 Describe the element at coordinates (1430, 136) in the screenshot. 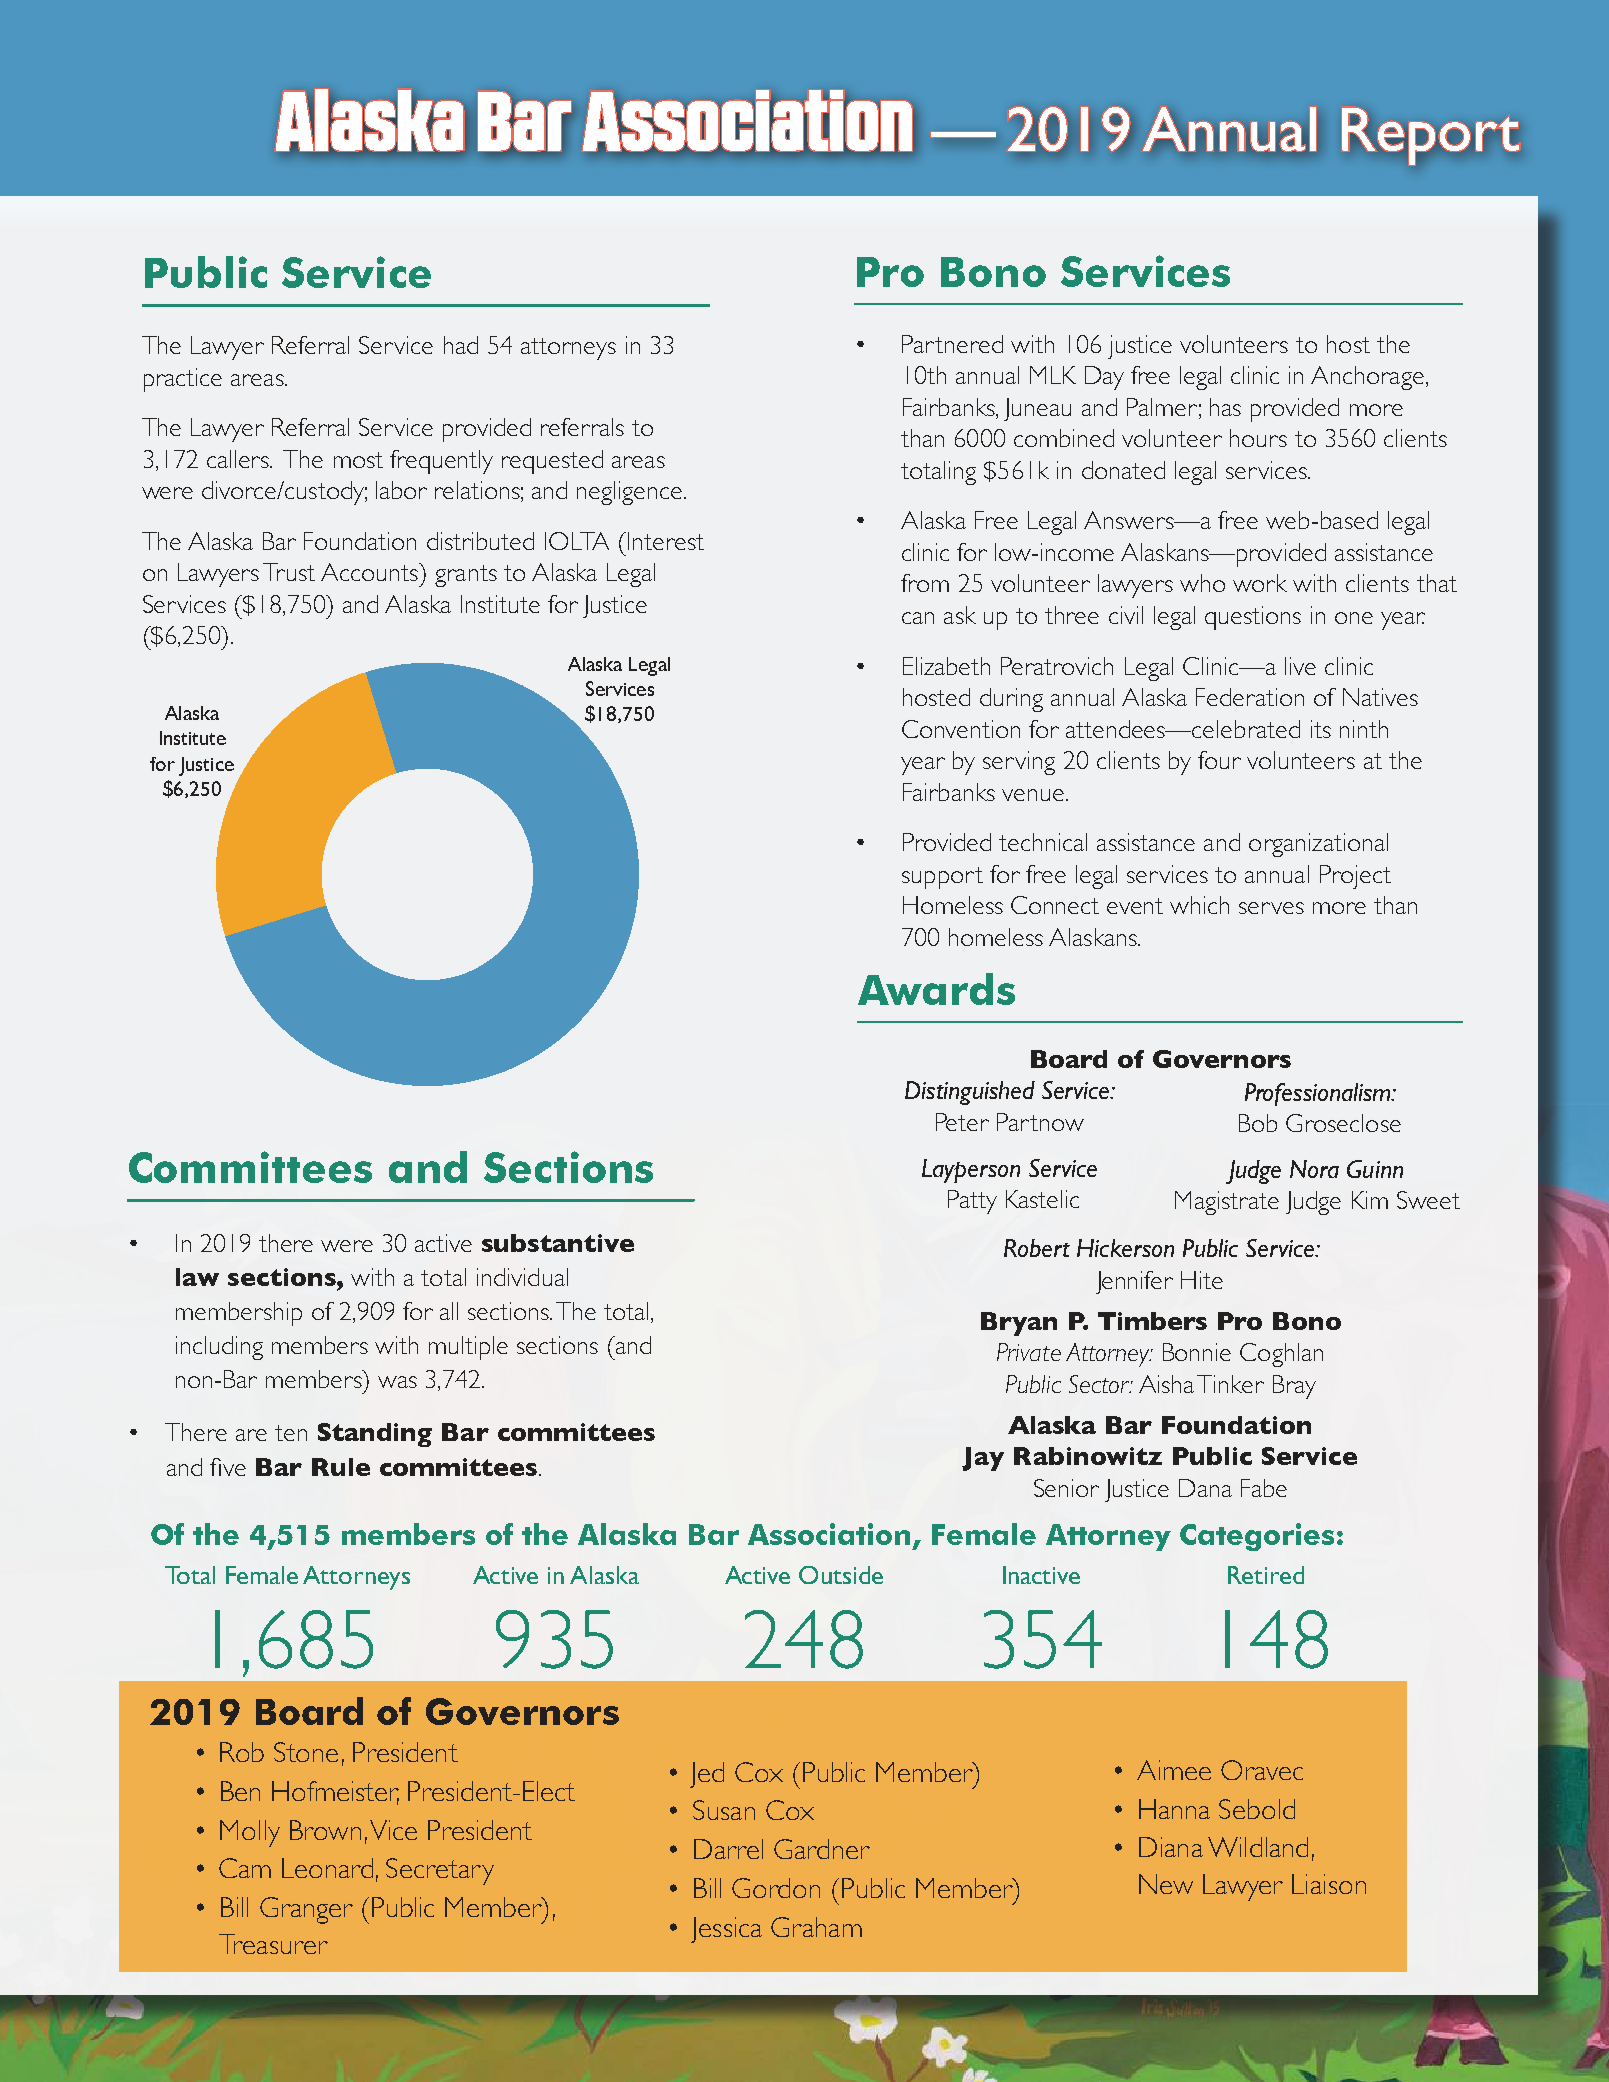

I see `Report` at that location.
